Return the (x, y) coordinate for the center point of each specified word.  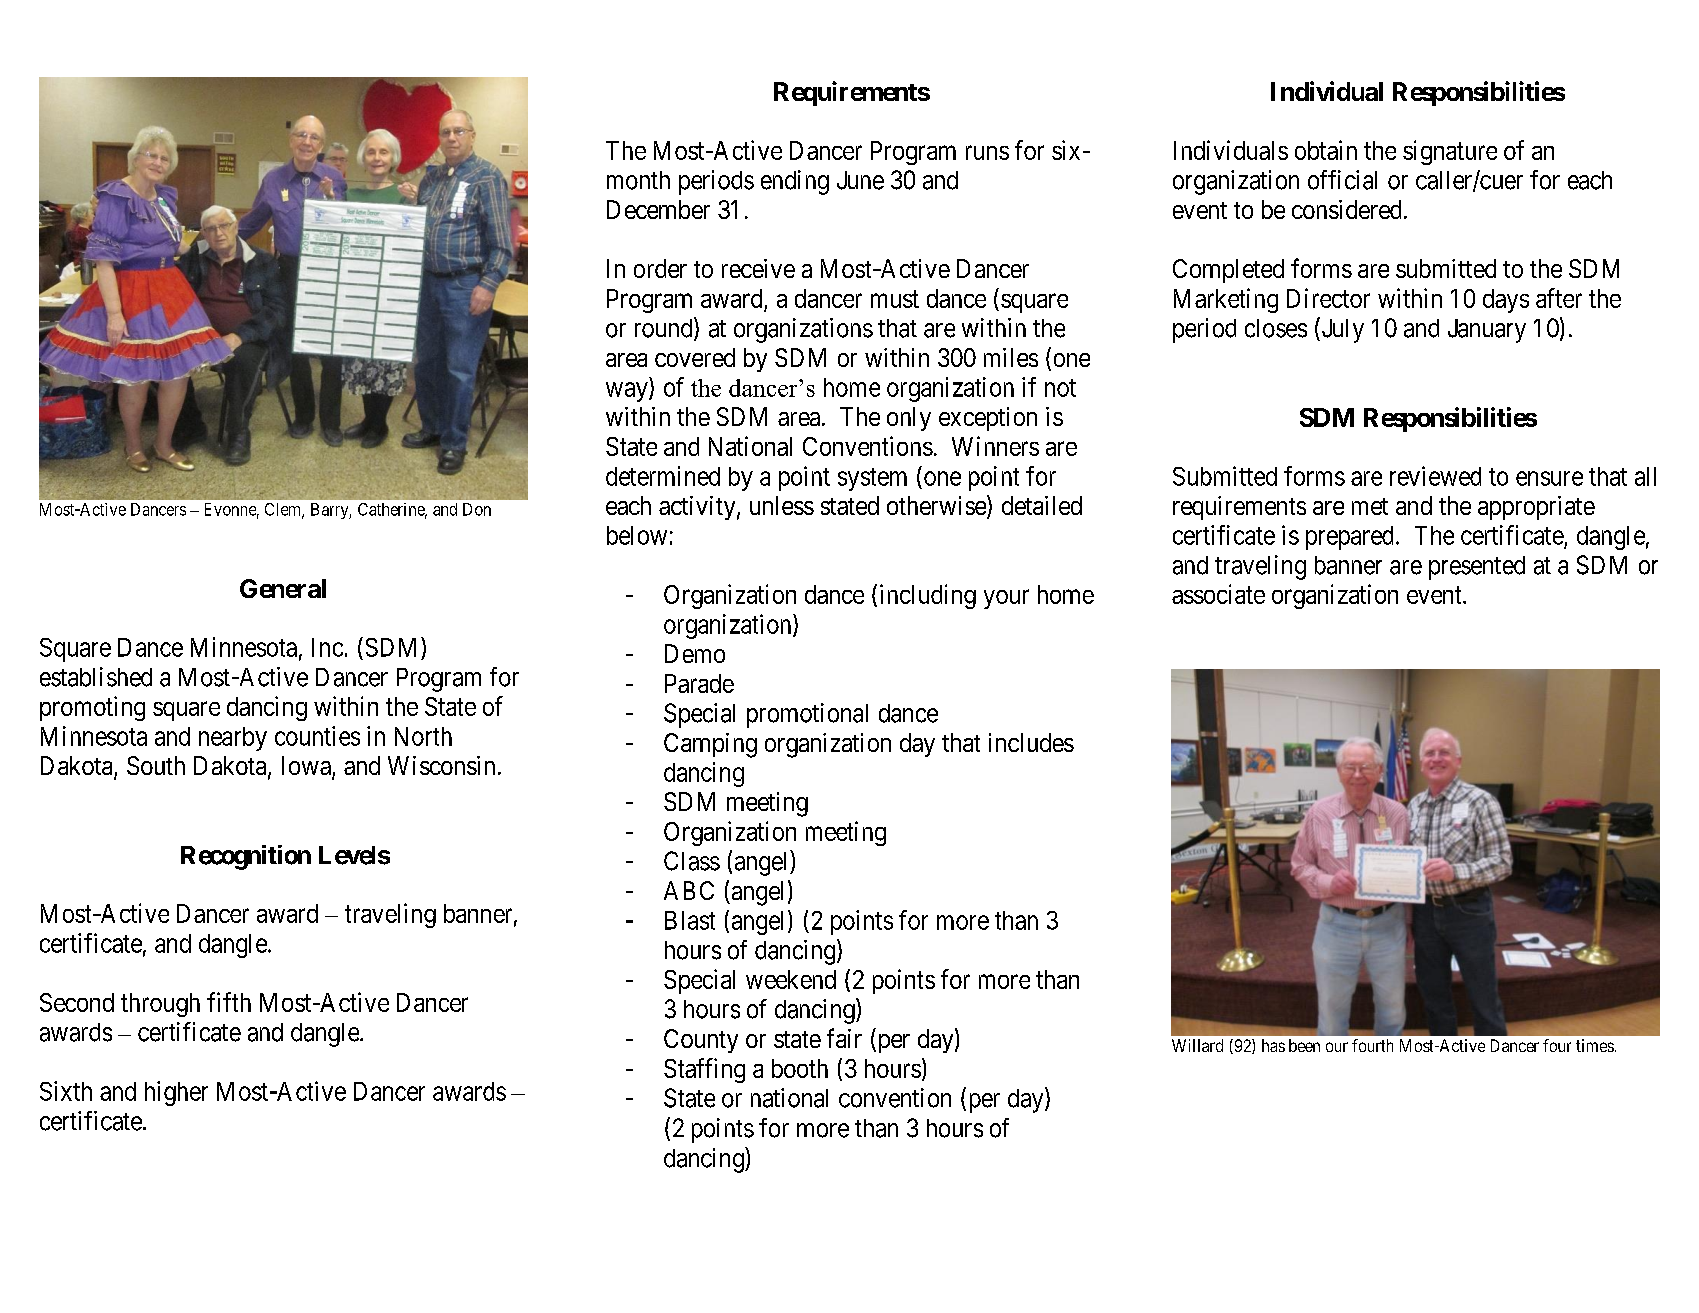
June (860, 180)
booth (800, 1068)
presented (1477, 568)
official (1342, 180)
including (928, 596)
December (658, 209)
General (283, 588)
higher (176, 1093)
